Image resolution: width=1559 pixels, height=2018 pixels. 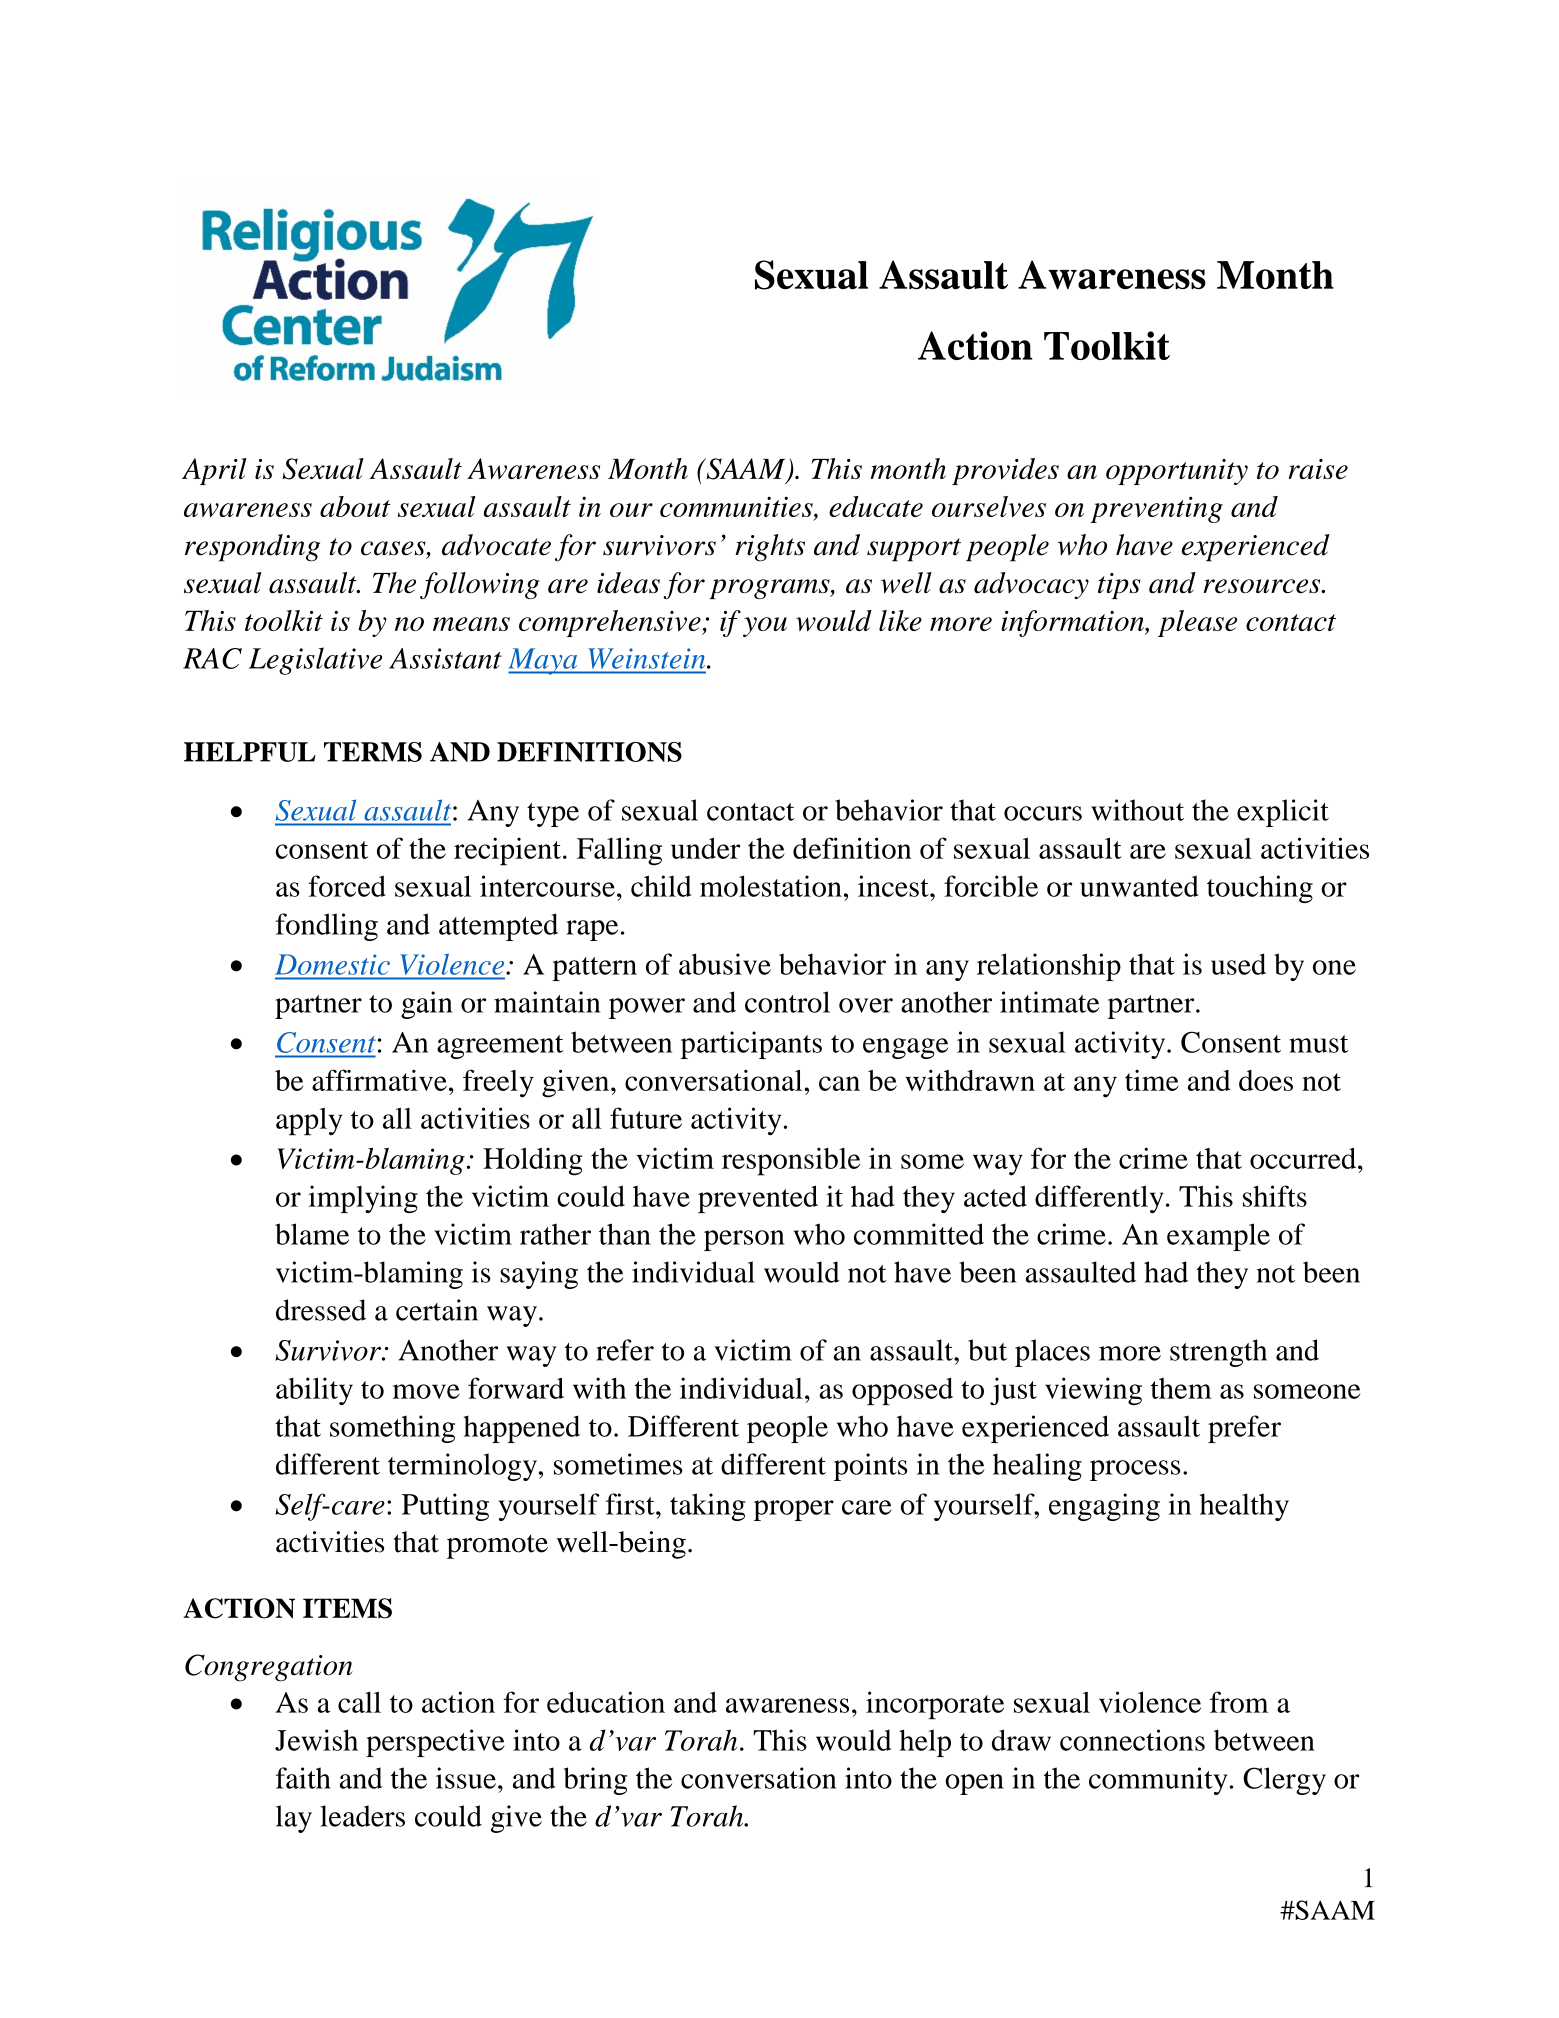 What do you see at coordinates (705, 848) in the screenshot?
I see `under` at bounding box center [705, 848].
